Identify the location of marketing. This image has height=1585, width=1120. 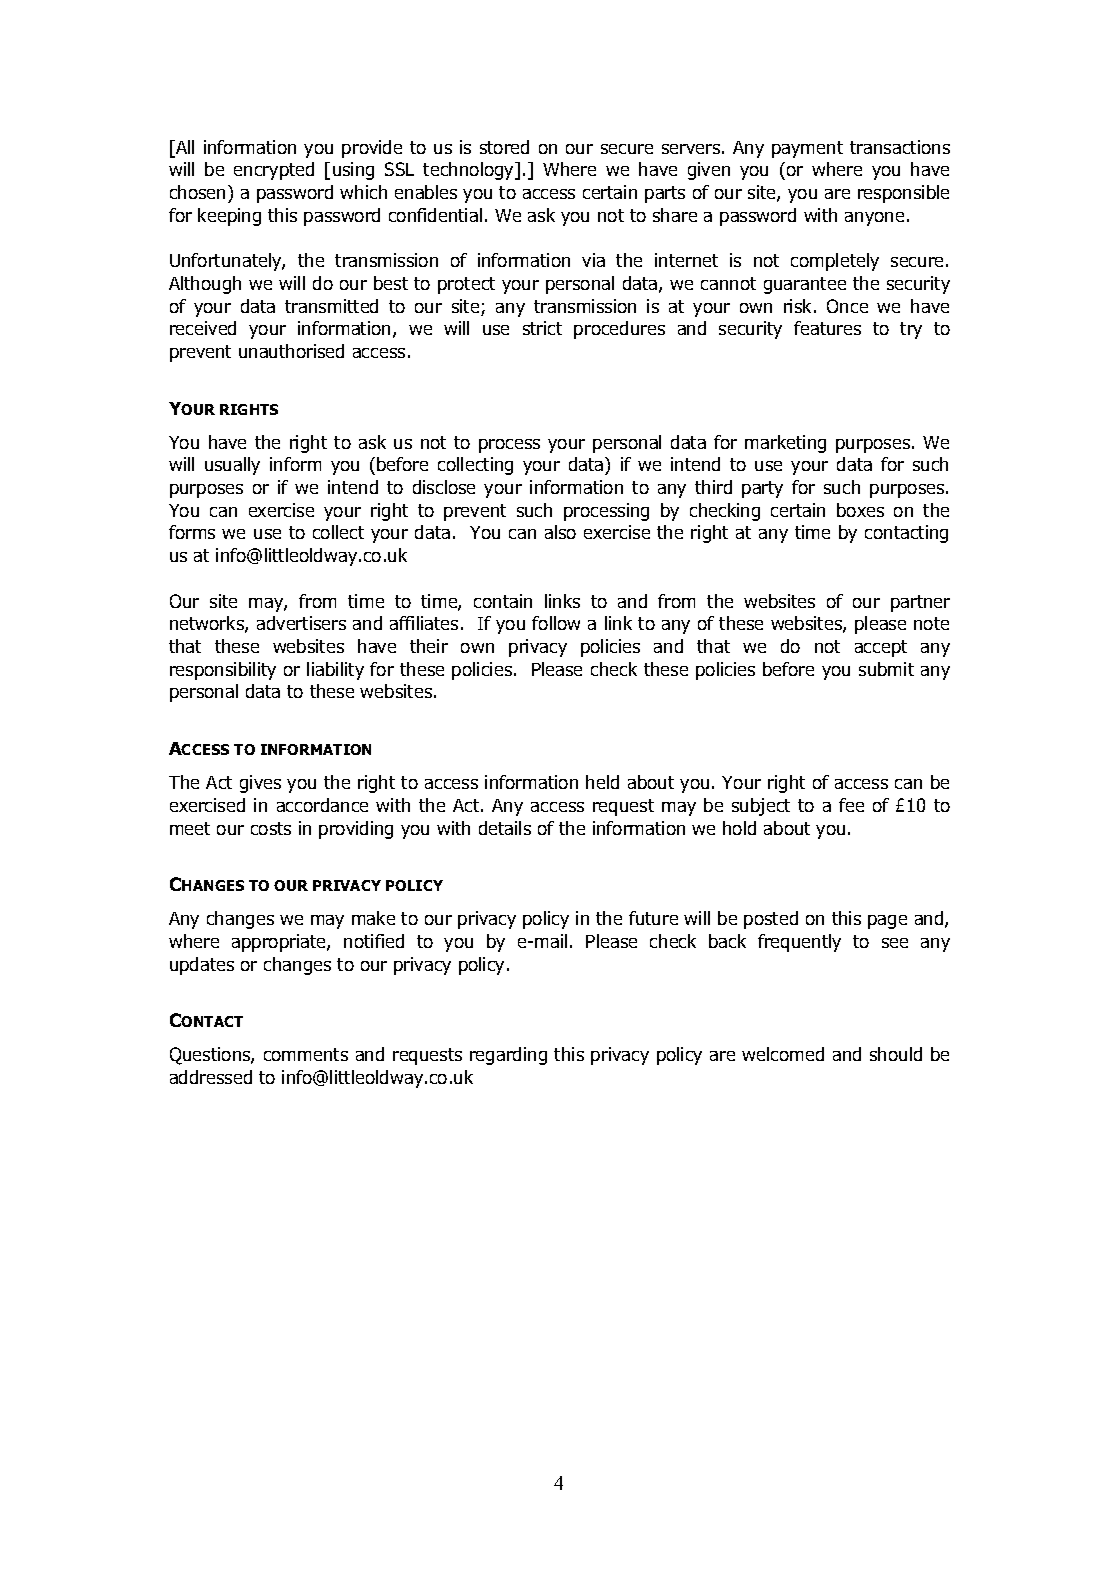
(785, 444).
